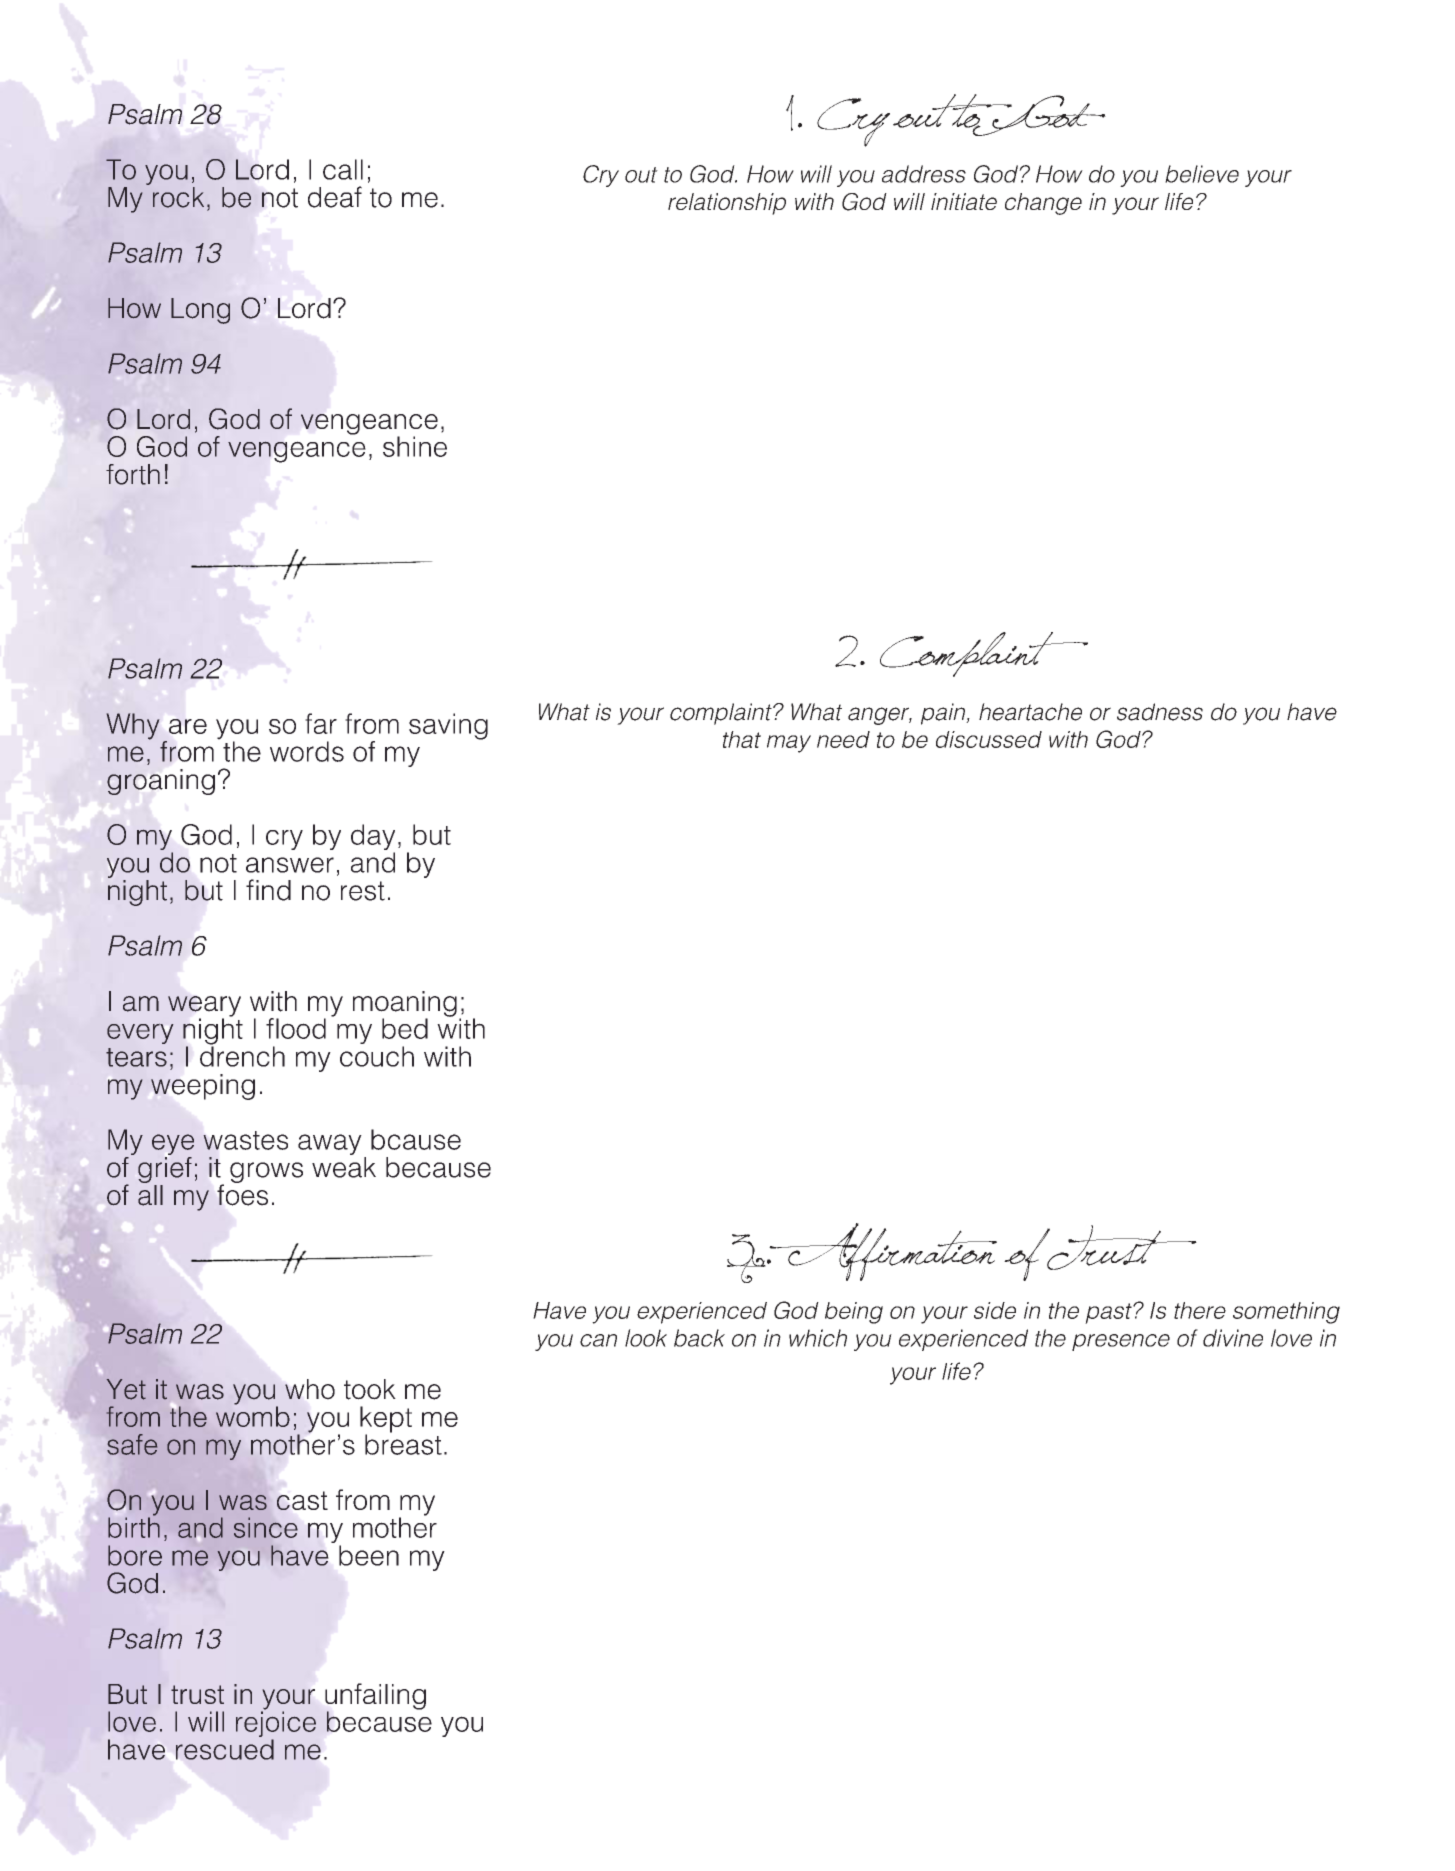 The image size is (1455, 1871). Describe the element at coordinates (1121, 1342) in the screenshot. I see `presence` at that location.
